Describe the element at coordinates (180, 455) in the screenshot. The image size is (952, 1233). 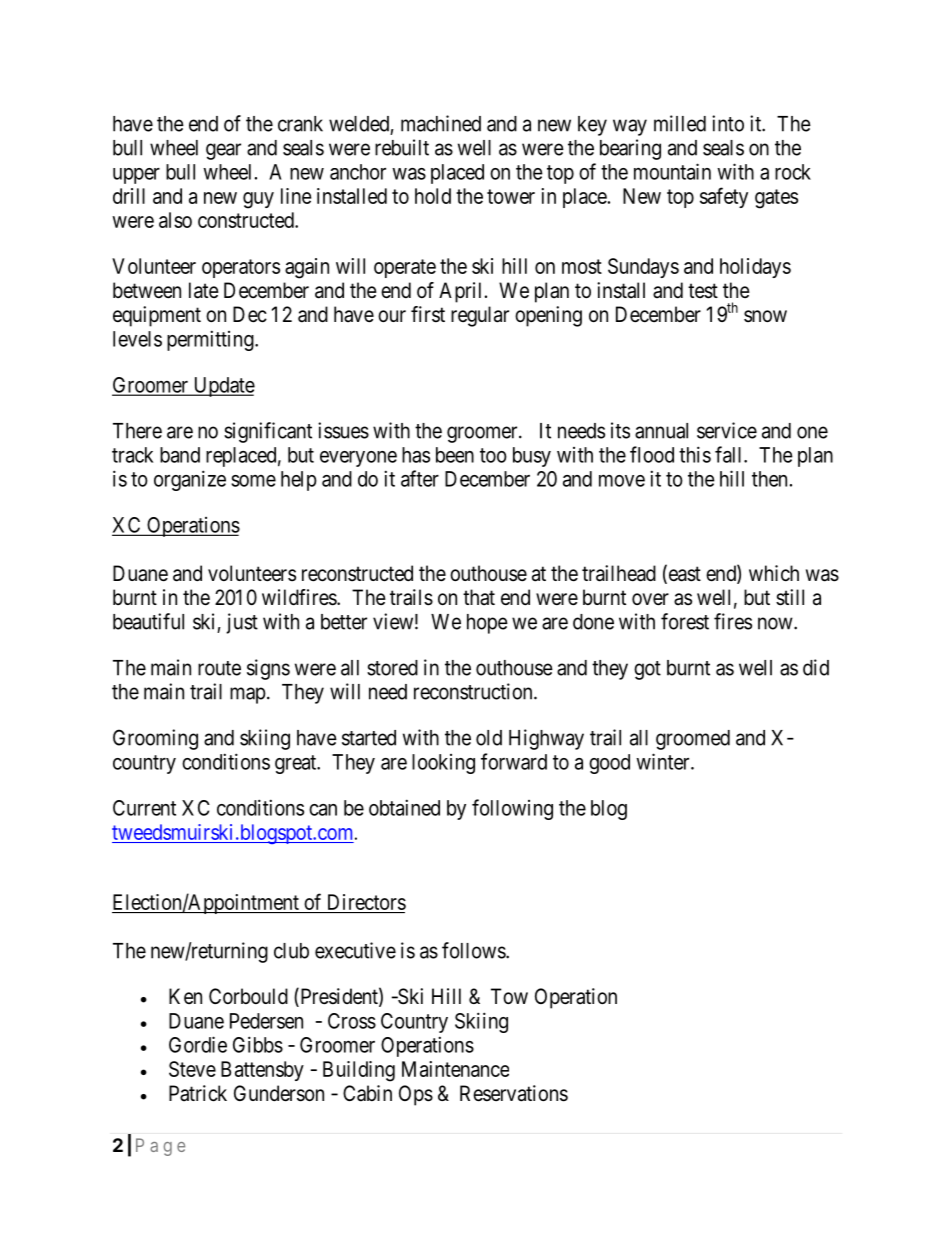
I see `band` at that location.
